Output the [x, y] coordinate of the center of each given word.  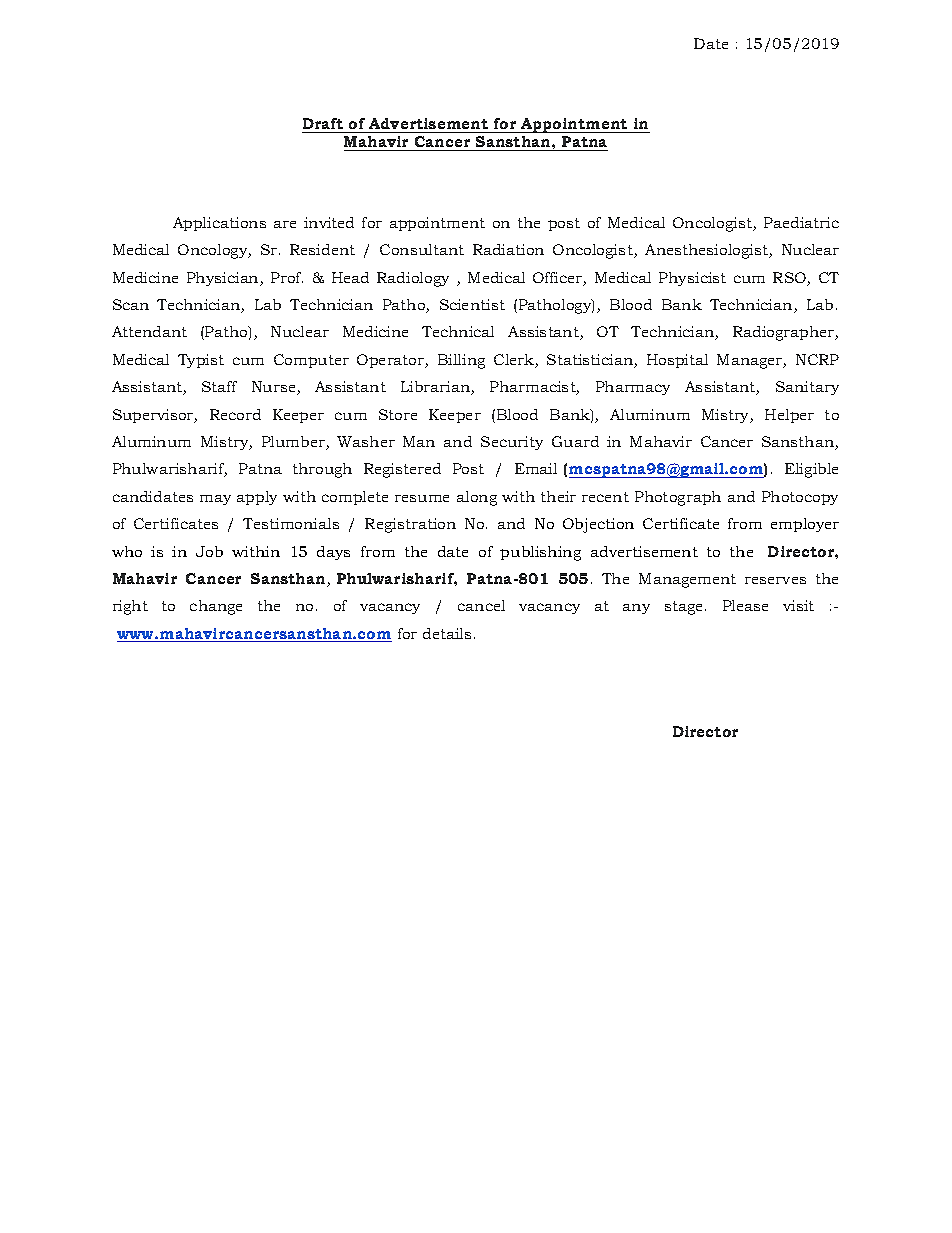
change [216, 607]
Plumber [294, 443]
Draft [323, 123]
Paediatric [801, 222]
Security [512, 443]
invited [329, 222]
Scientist [472, 304]
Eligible [811, 470]
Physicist [692, 279]
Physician [224, 279]
